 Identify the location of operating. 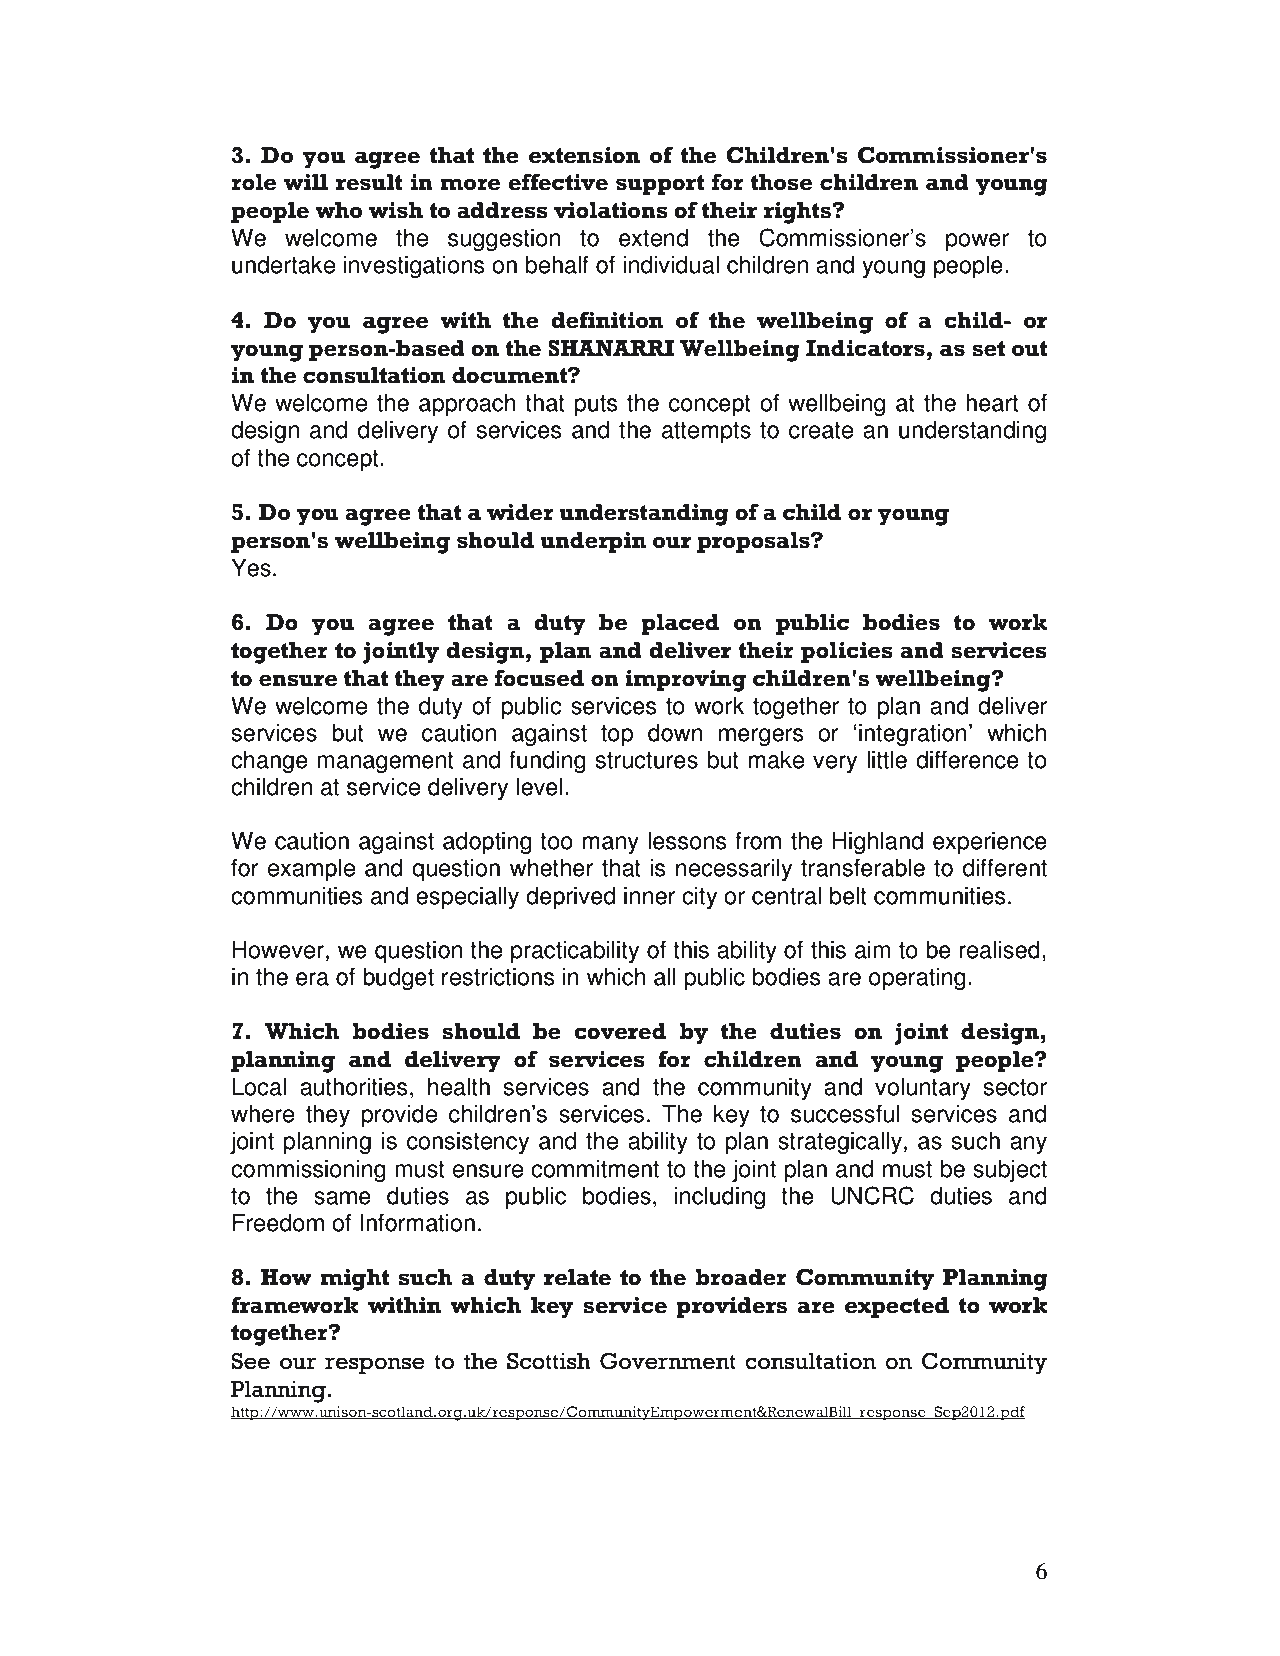
(917, 978).
